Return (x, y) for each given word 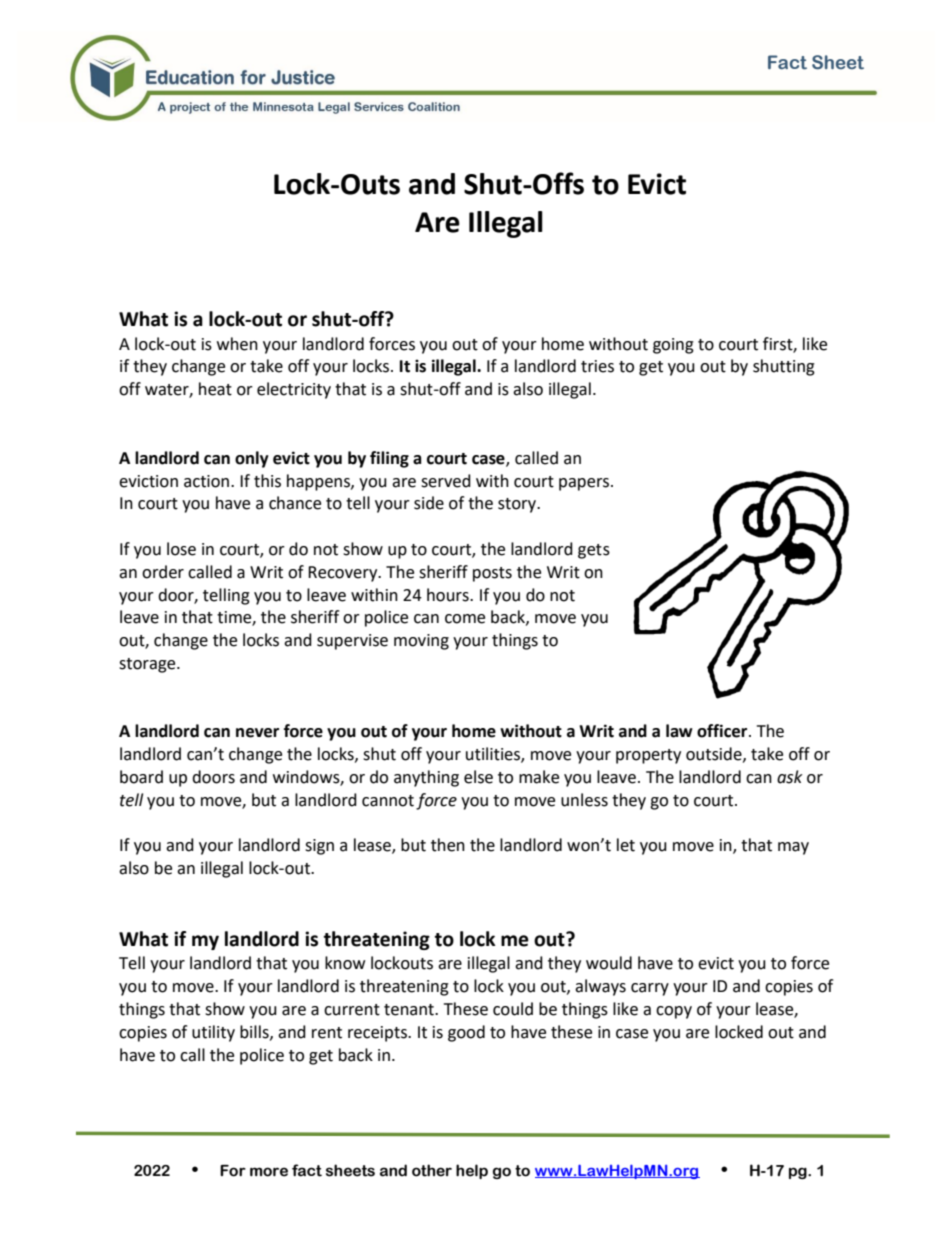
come (465, 619)
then (448, 845)
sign (319, 847)
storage (148, 665)
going (673, 346)
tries (597, 366)
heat (215, 389)
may (793, 848)
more (269, 1172)
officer (723, 731)
